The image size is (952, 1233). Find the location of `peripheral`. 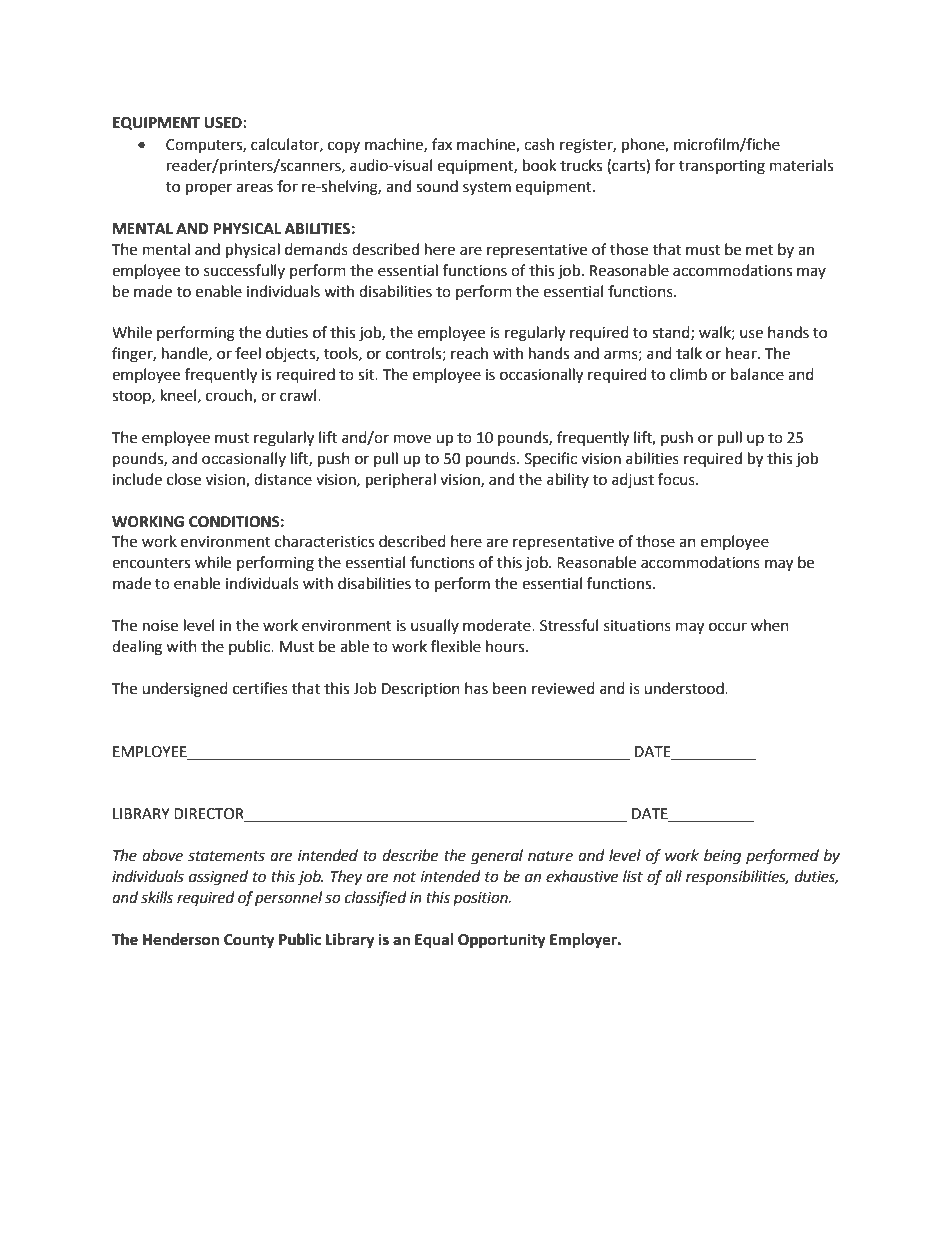

peripheral is located at coordinates (401, 481).
